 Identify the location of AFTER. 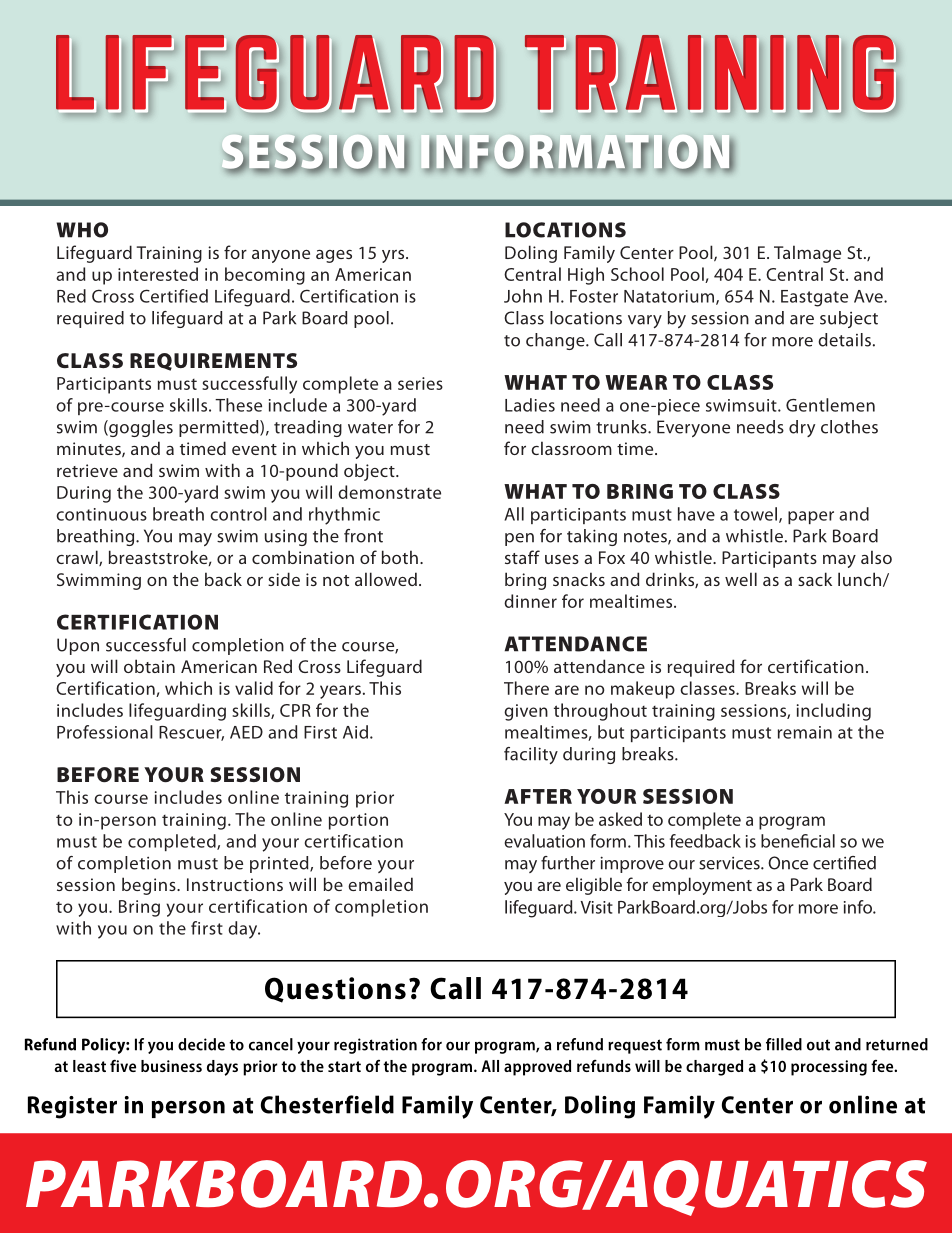
(538, 796).
